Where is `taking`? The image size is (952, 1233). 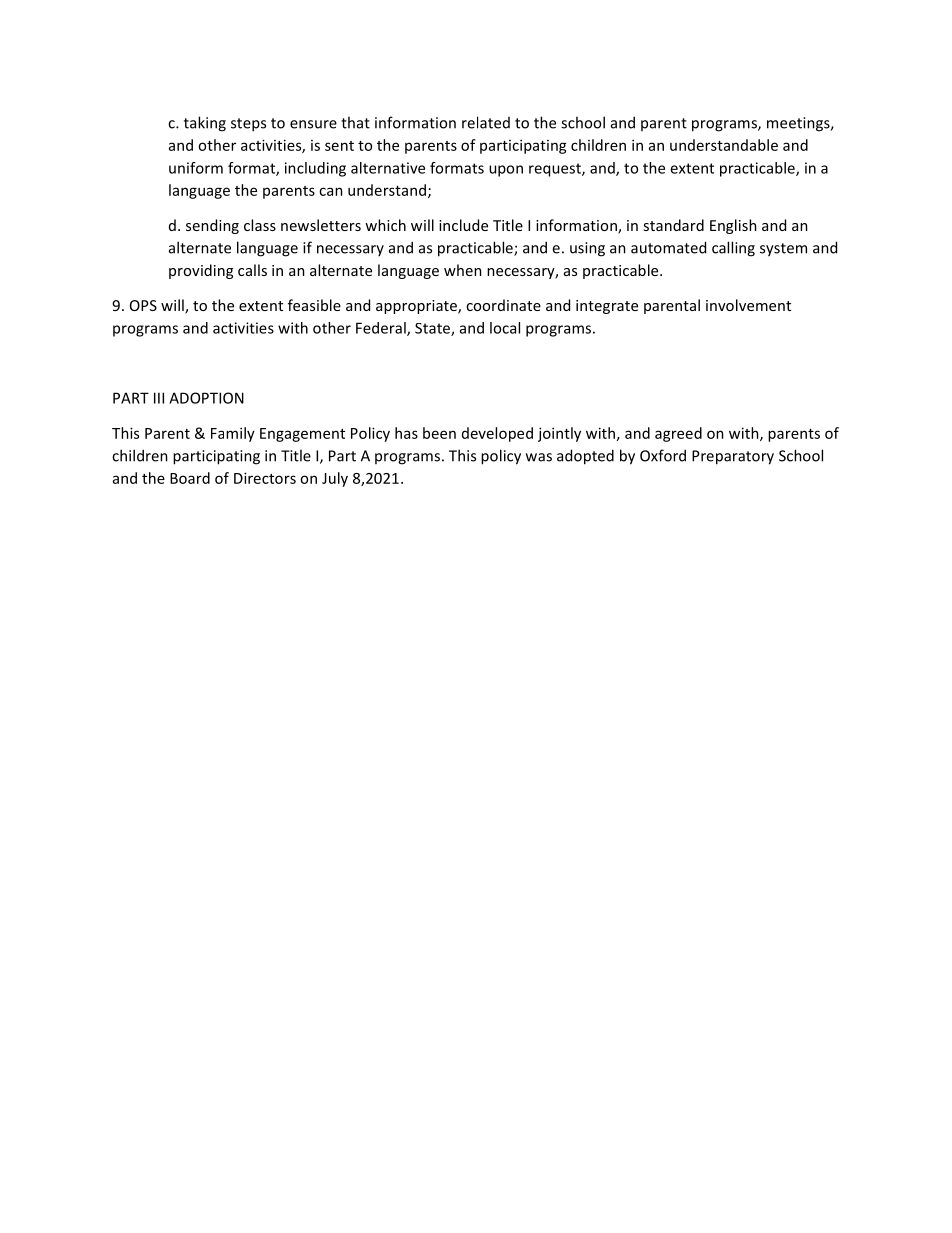
taking is located at coordinates (205, 124).
